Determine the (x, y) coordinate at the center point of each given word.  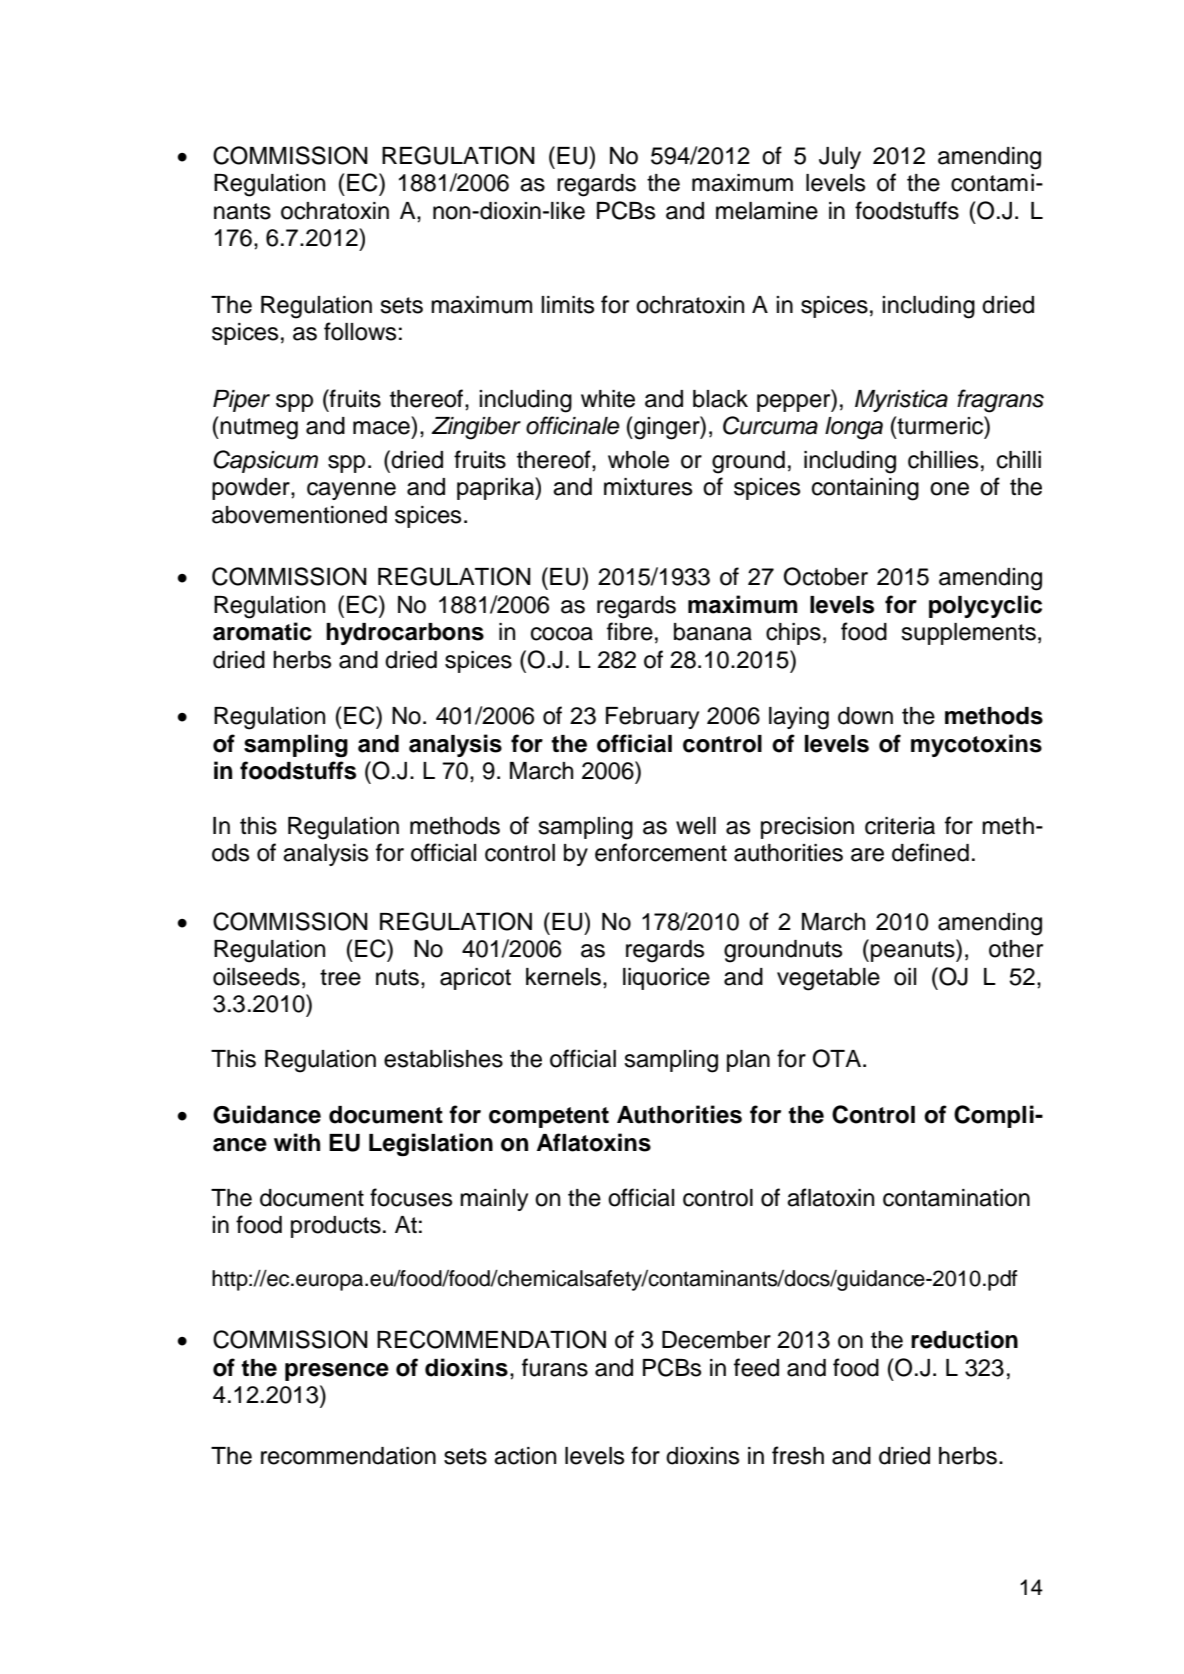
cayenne (351, 491)
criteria (900, 826)
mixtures (648, 487)
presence (337, 1372)
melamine (767, 211)
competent (549, 1117)
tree (340, 977)
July (840, 158)
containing (865, 489)
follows (360, 331)
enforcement (661, 852)
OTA (837, 1058)
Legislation (431, 1144)
